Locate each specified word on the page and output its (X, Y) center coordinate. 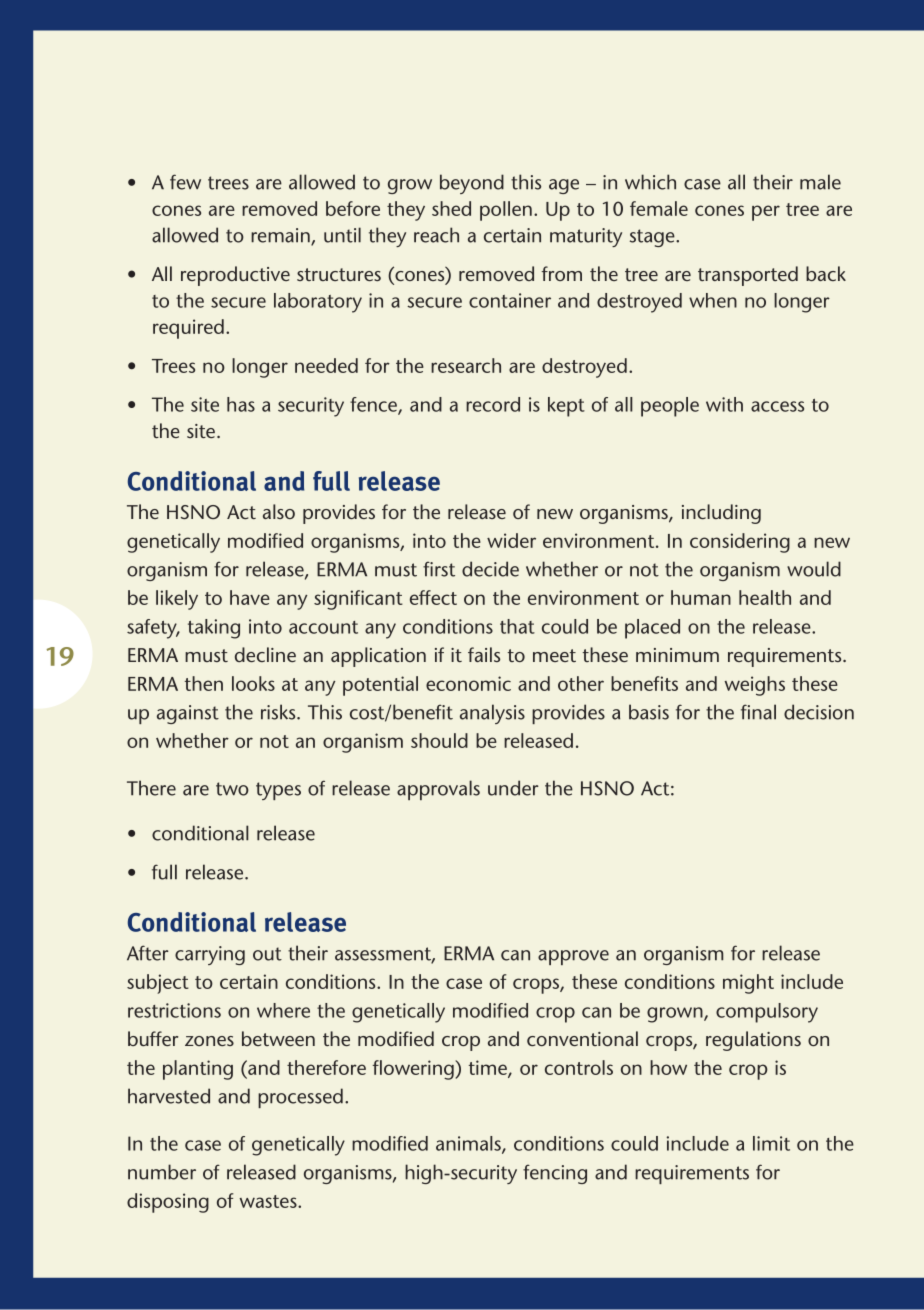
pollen (506, 211)
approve (573, 957)
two (232, 789)
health (765, 597)
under (513, 788)
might (748, 984)
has (241, 404)
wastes (269, 1201)
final (758, 712)
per (766, 213)
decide (490, 569)
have (250, 597)
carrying (210, 955)
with (724, 404)
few (185, 182)
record (493, 404)
